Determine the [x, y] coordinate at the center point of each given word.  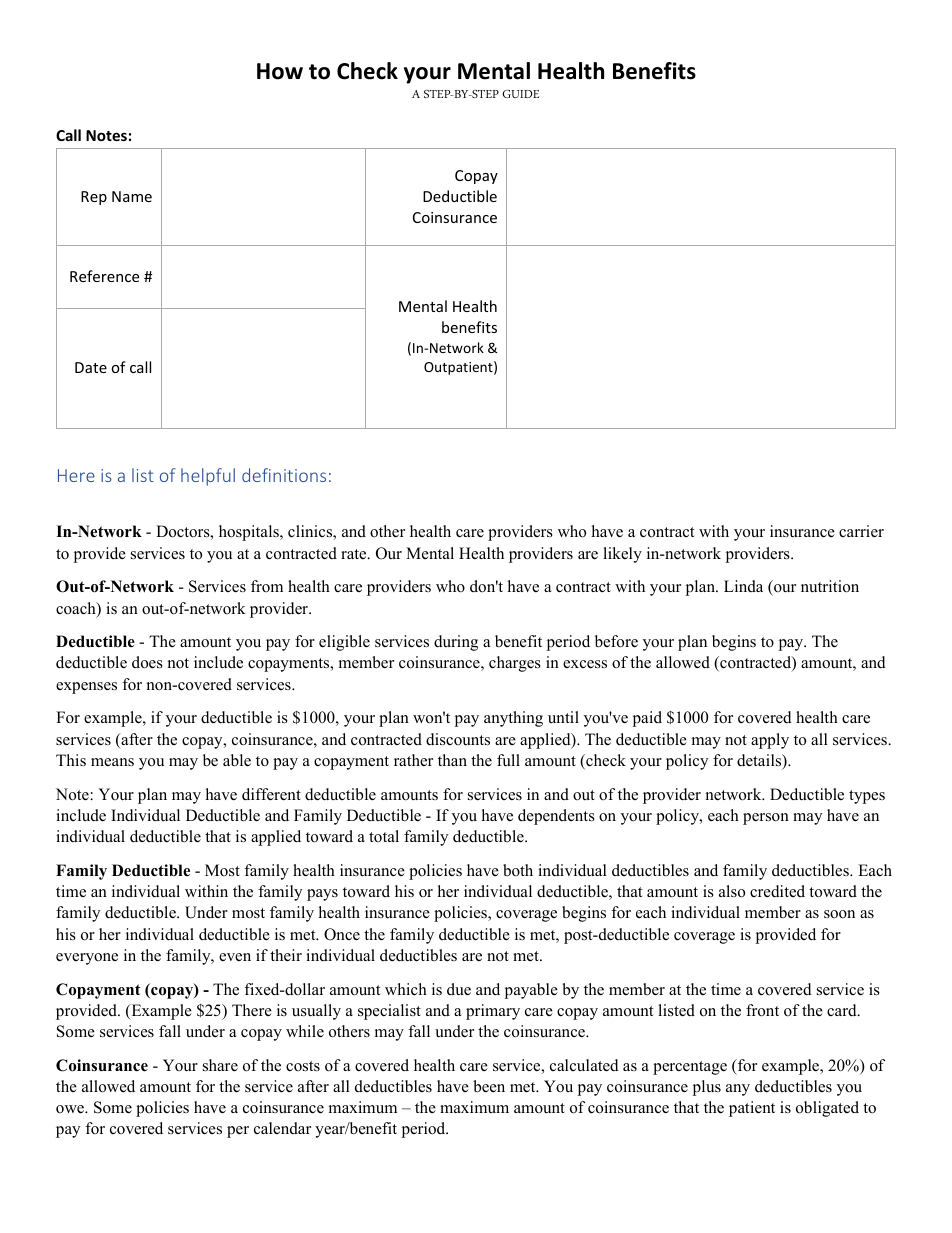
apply [770, 741]
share [220, 1065]
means [112, 762]
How [280, 71]
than [452, 760]
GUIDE [521, 94]
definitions [284, 475]
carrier [861, 531]
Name [132, 196]
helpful [208, 477]
